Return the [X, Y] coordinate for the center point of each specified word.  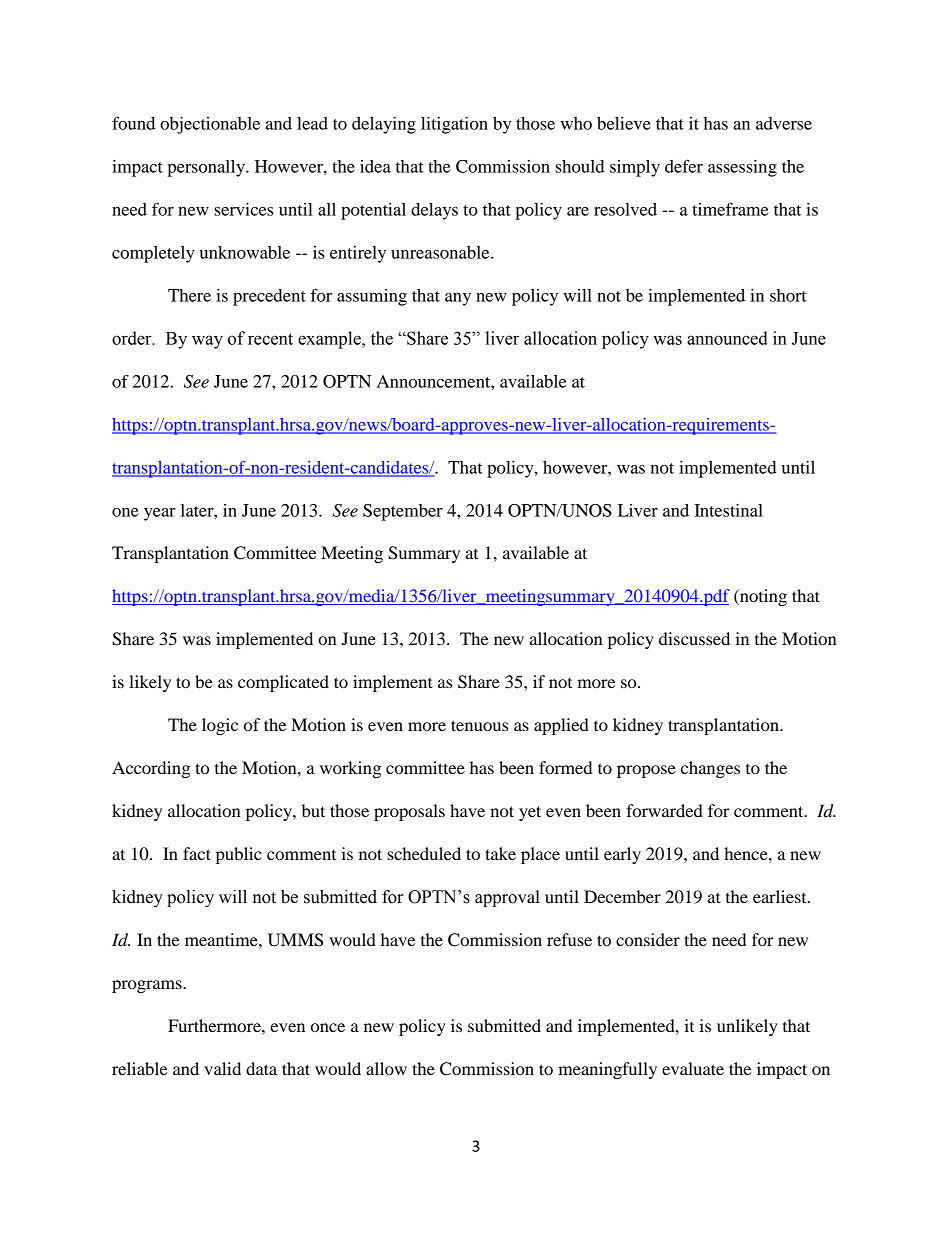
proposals [409, 812]
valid [222, 1068]
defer [684, 166]
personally [207, 168]
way [207, 342]
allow [386, 1068]
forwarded [664, 810]
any [458, 299]
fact [197, 853]
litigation [454, 125]
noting [762, 597]
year [160, 514]
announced [727, 338]
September [403, 512]
